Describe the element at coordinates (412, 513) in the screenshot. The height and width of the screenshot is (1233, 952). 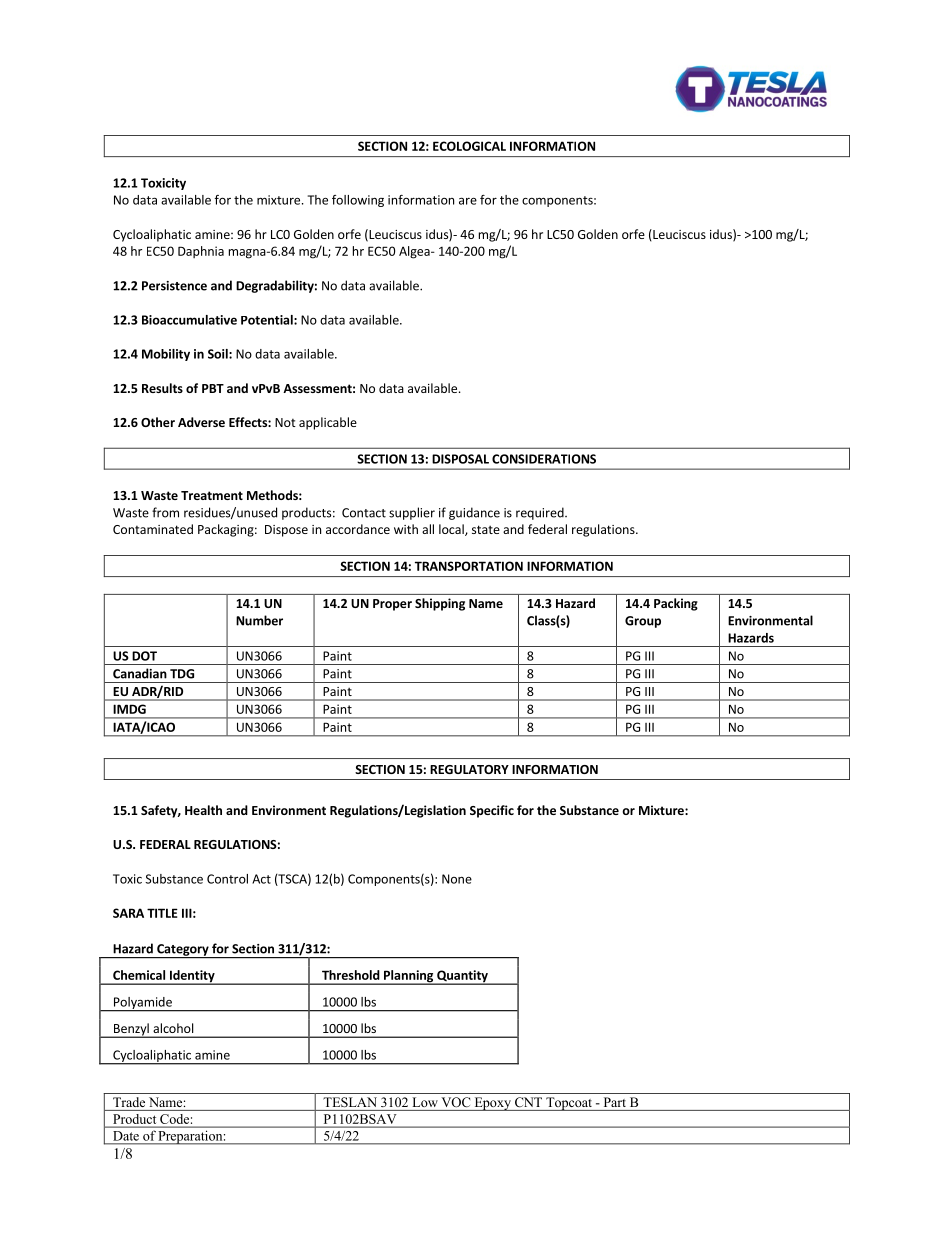
I see `supplier` at that location.
